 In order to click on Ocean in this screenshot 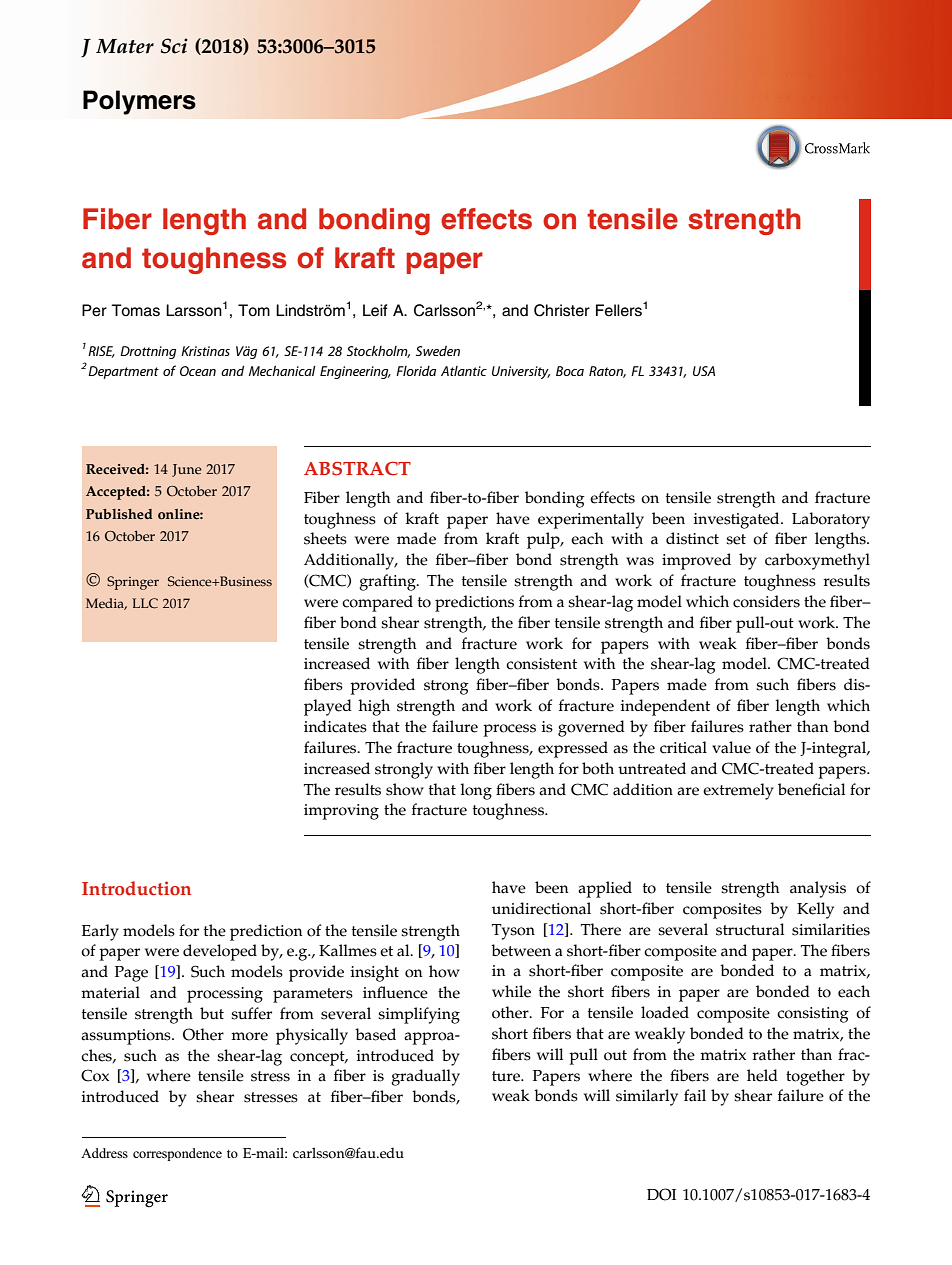, I will do `click(198, 371)`.
